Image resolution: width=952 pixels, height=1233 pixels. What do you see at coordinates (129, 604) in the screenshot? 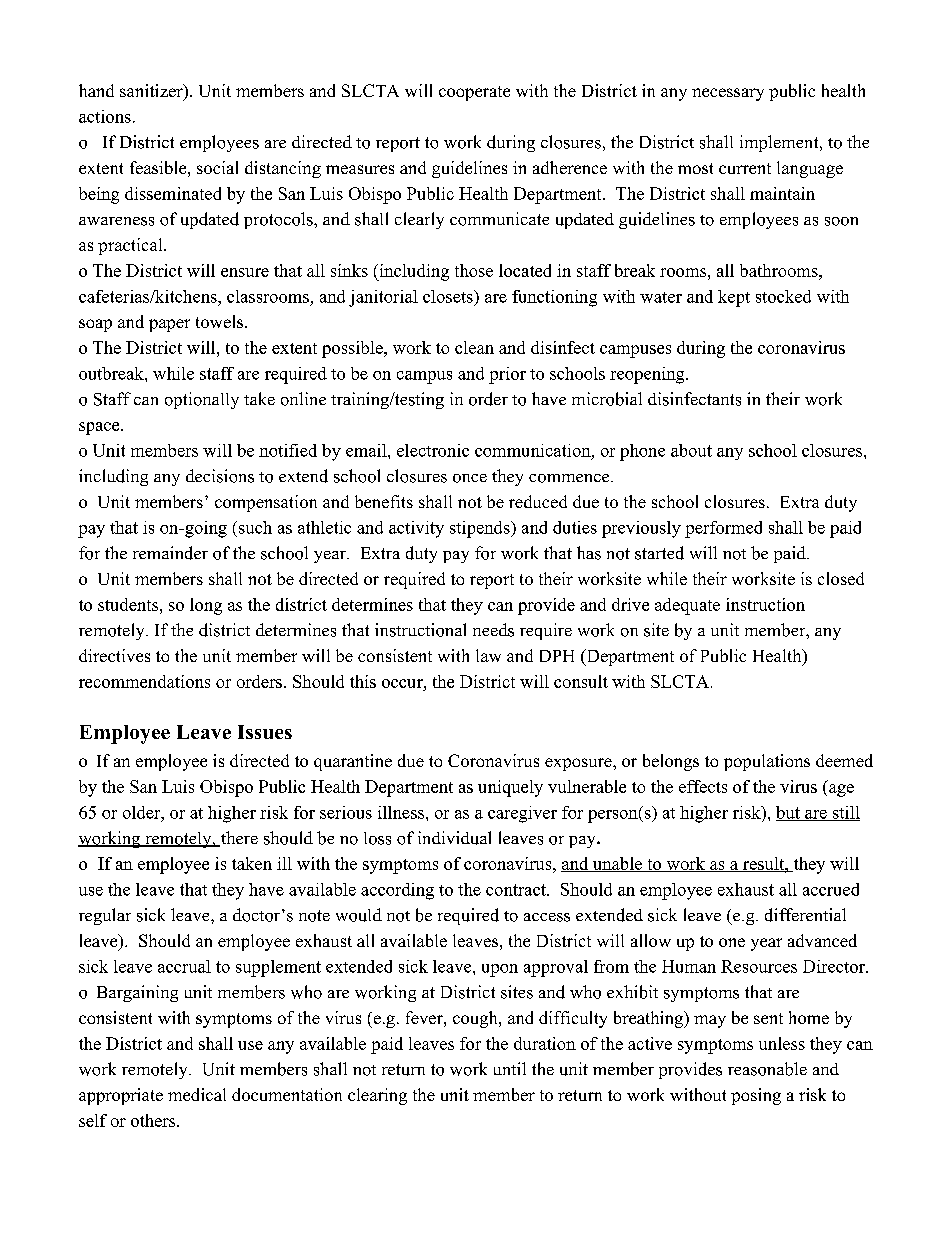
I see `students` at bounding box center [129, 604].
